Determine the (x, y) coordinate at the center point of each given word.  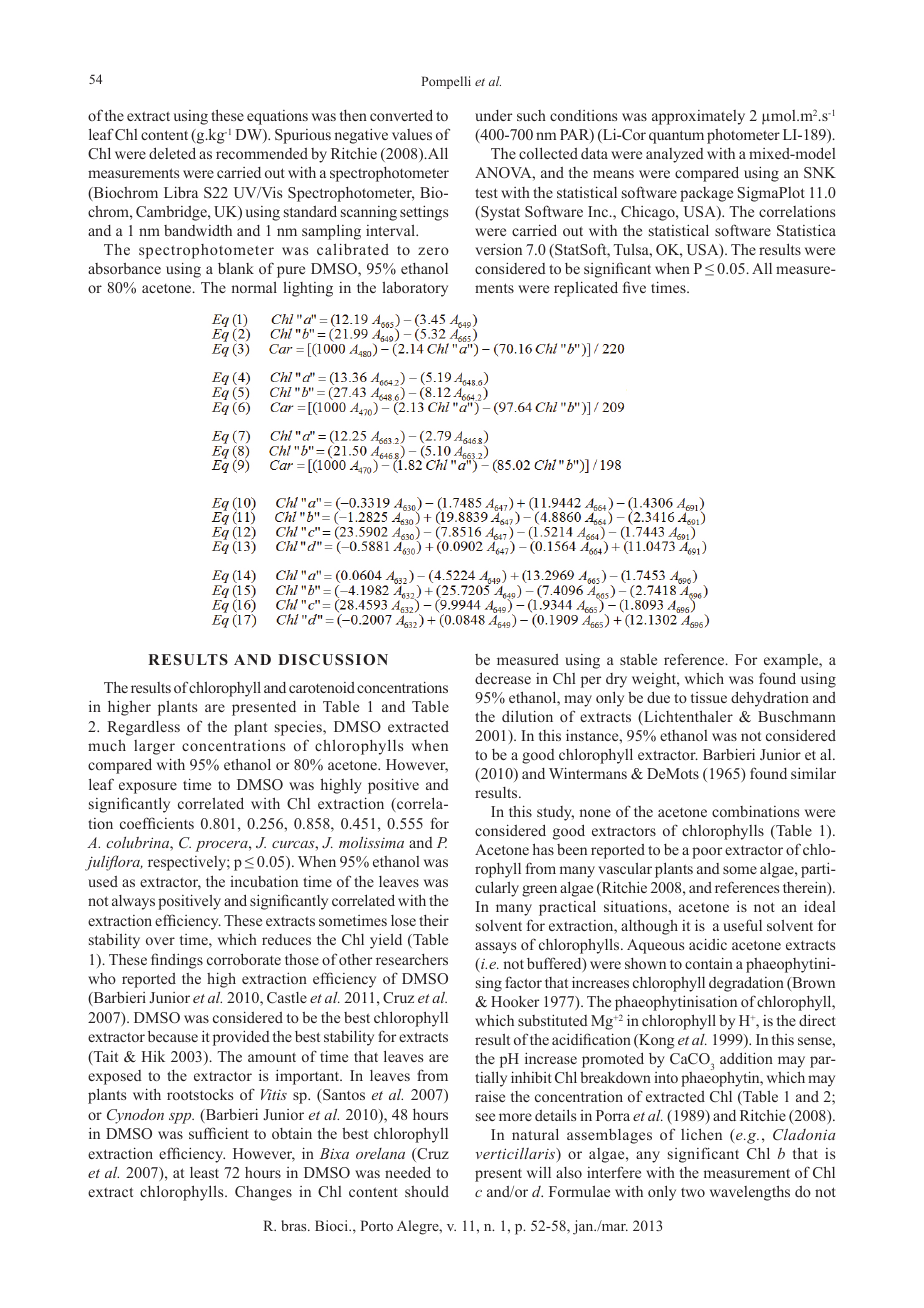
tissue (709, 697)
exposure (148, 788)
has (543, 849)
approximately (698, 117)
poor (707, 853)
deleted (172, 153)
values (412, 134)
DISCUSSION (333, 660)
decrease (503, 678)
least (204, 1172)
